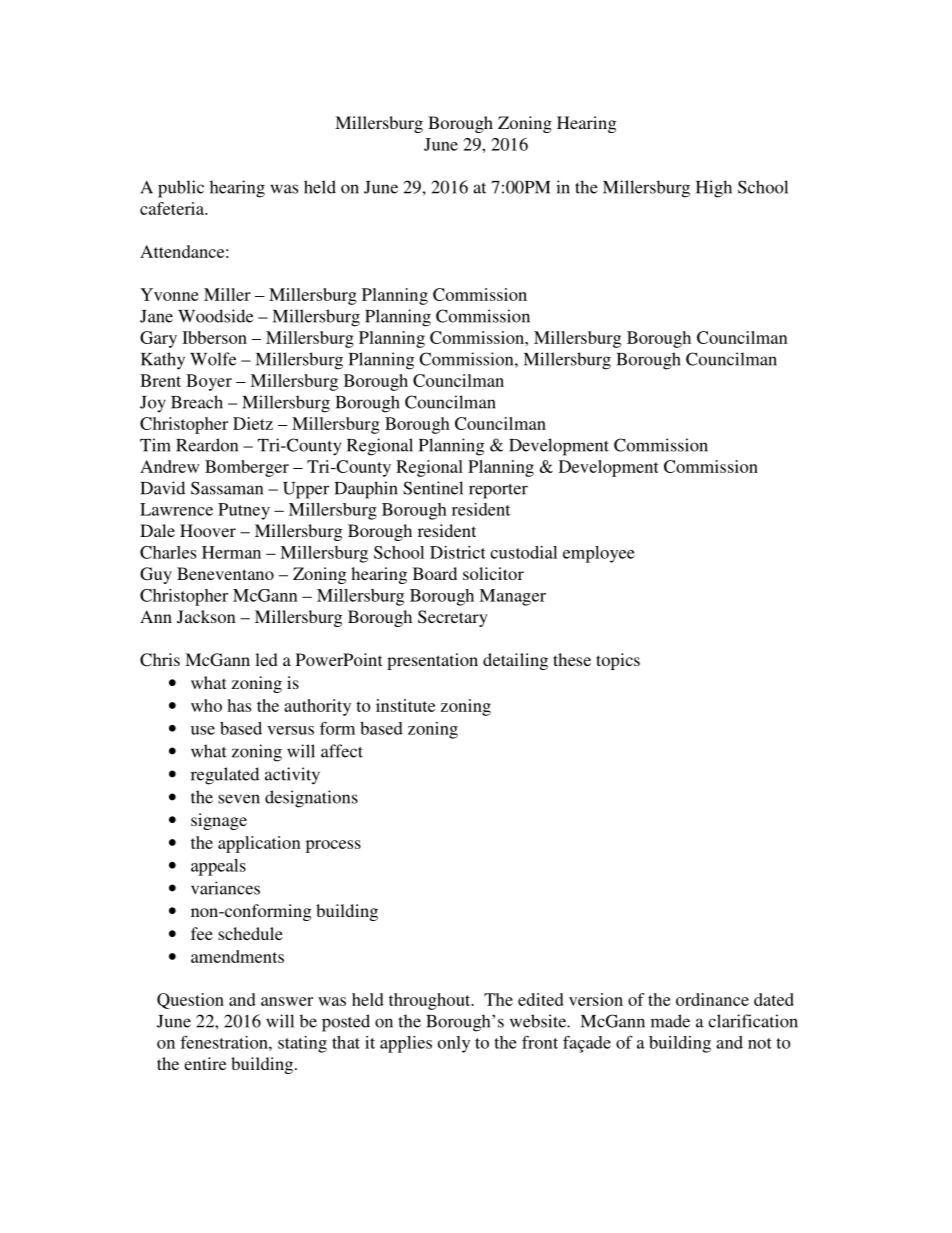  Describe the element at coordinates (453, 618) in the screenshot. I see `Secretary` at that location.
